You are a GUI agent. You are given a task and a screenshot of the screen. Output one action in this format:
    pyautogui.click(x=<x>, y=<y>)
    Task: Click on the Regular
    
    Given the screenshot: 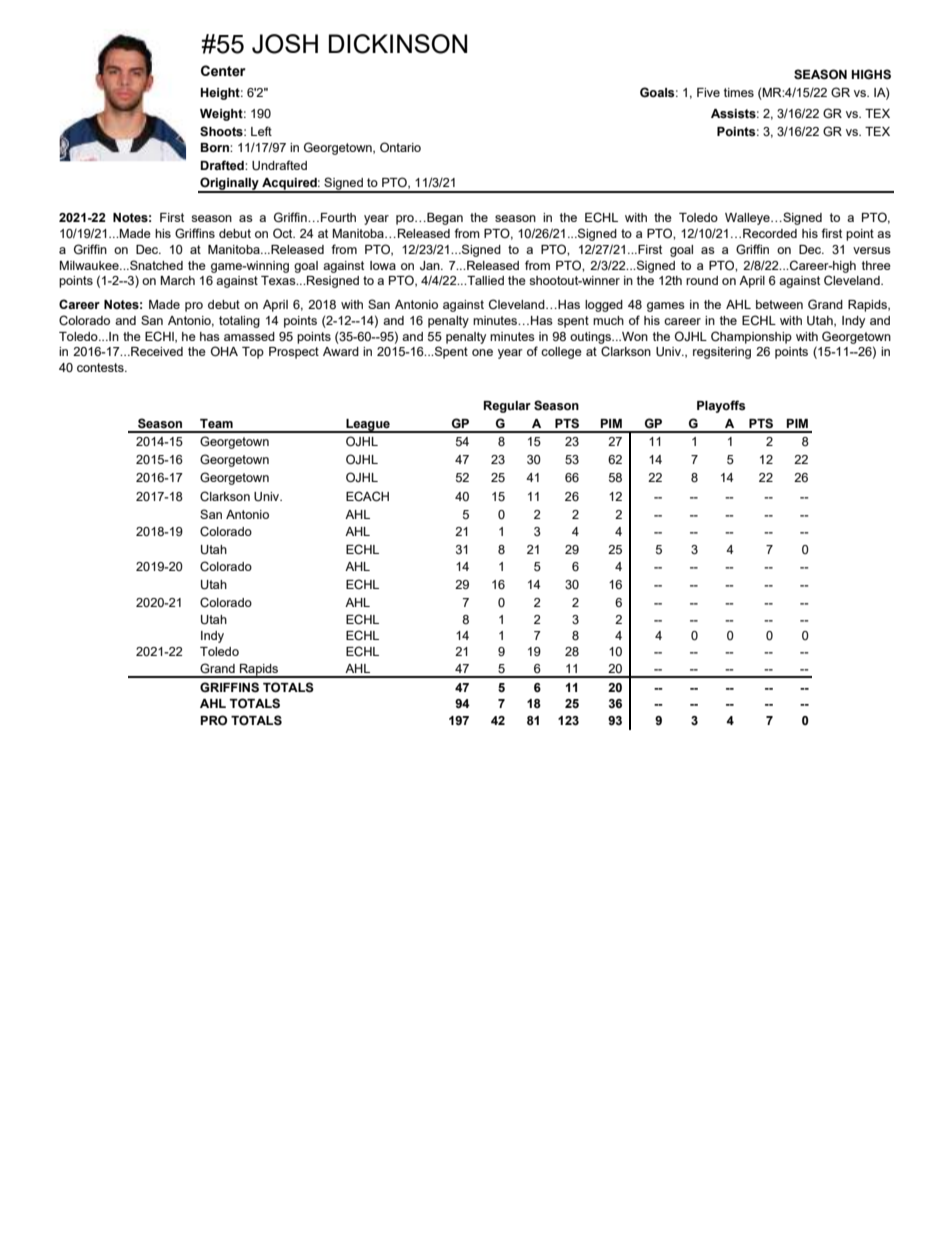 What is the action you would take?
    pyautogui.click(x=507, y=407)
